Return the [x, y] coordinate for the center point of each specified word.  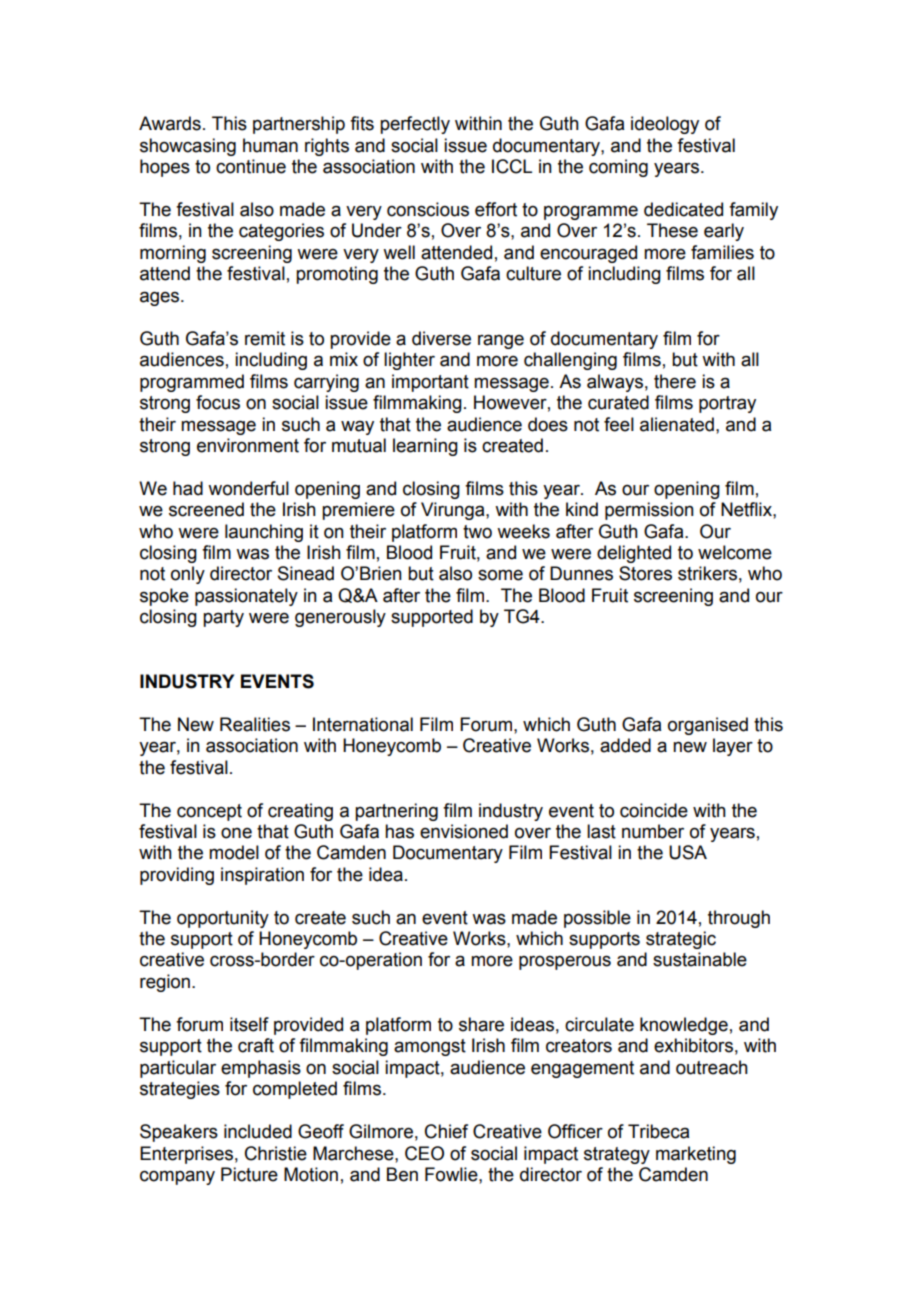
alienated [677, 424]
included [258, 1131]
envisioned [464, 831]
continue [251, 166]
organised [708, 726]
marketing [696, 1155]
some [500, 575]
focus [218, 402]
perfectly [415, 125]
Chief [446, 1131]
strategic [681, 940]
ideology [665, 125]
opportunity [223, 919]
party [223, 618]
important [430, 383]
